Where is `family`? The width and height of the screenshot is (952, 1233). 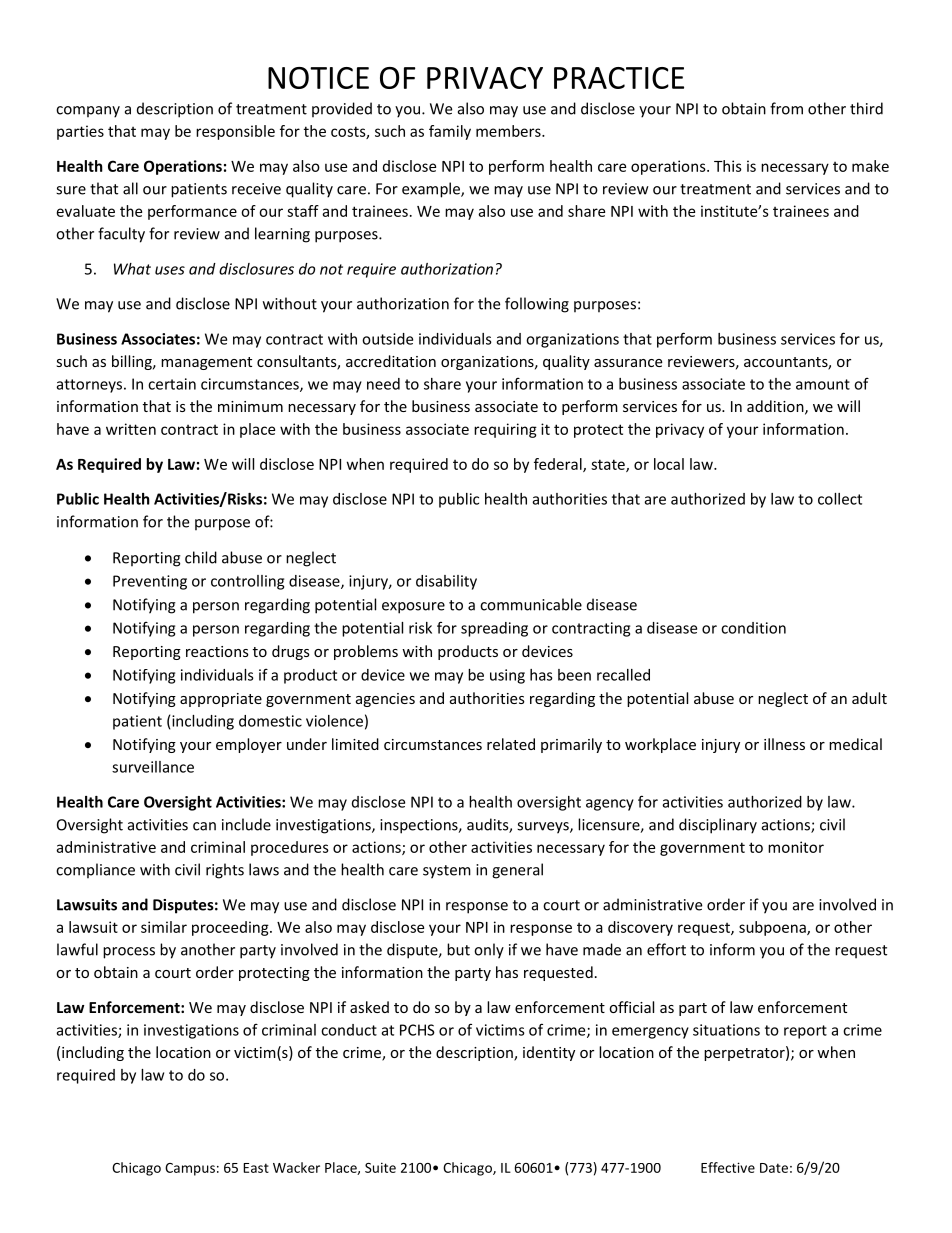 family is located at coordinates (450, 132).
